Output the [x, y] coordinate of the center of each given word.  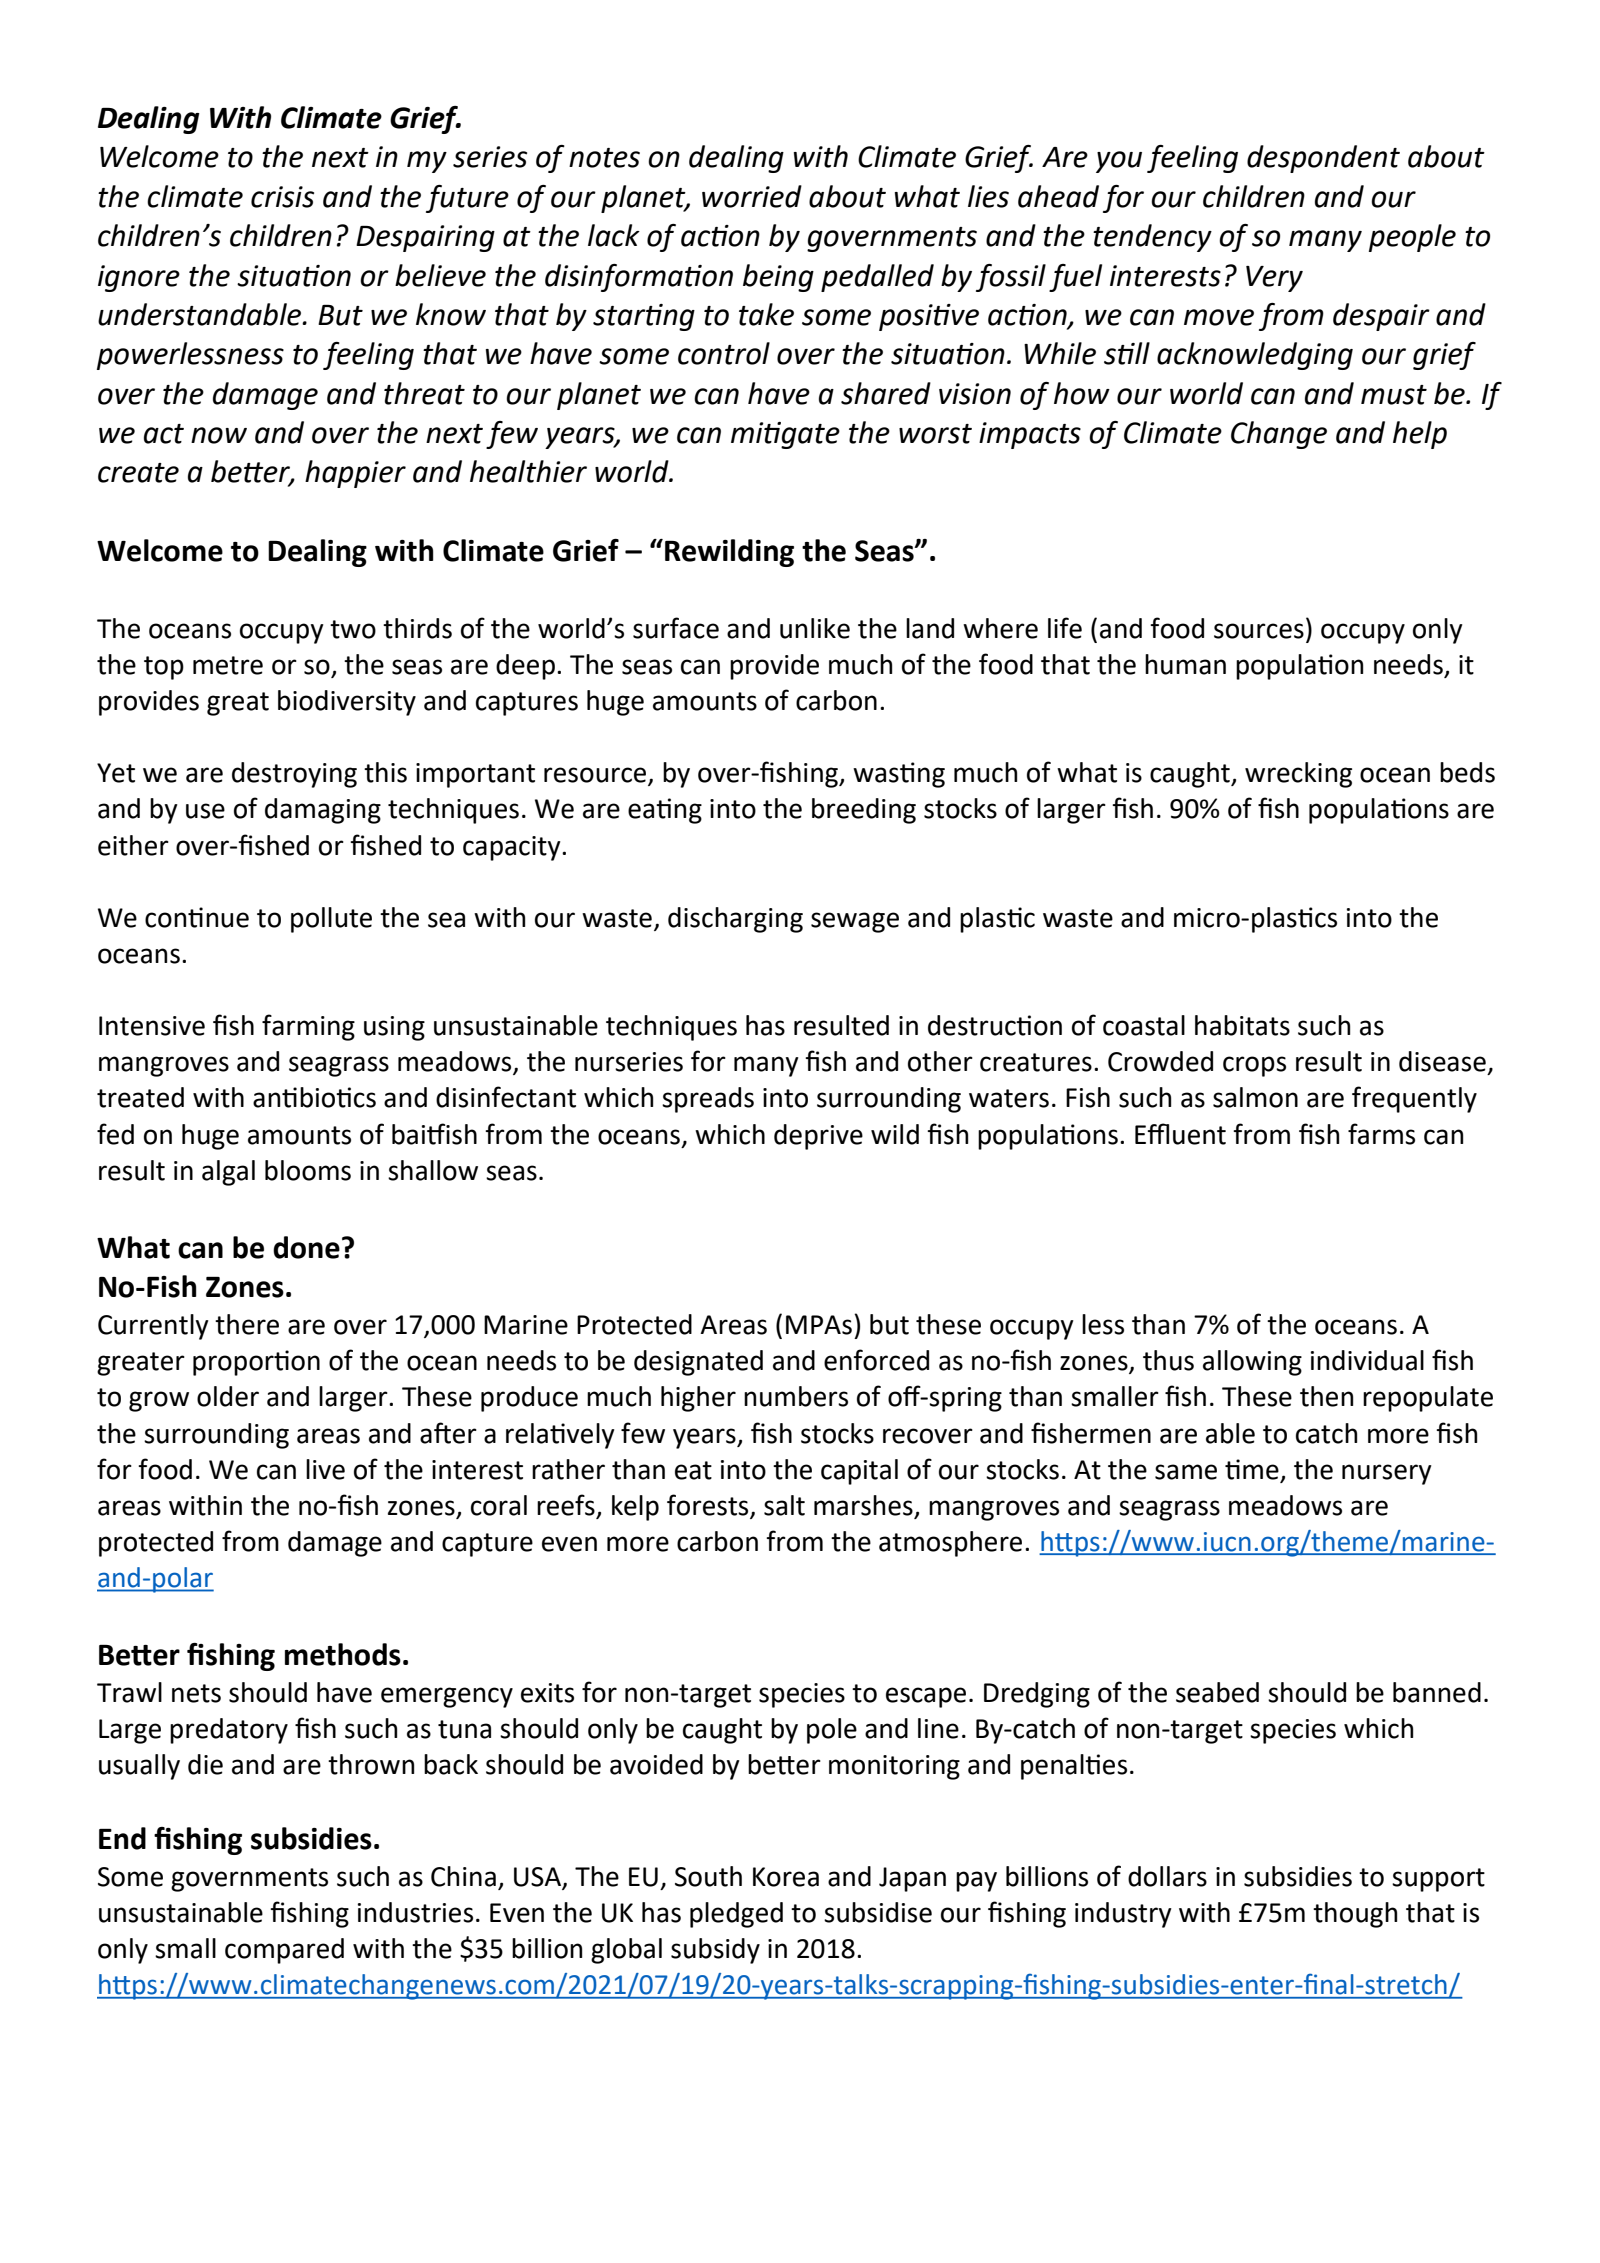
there [247, 1324]
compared [284, 1951]
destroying [294, 775]
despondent [1323, 159]
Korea [786, 1877]
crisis [282, 197]
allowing [1252, 1363]
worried [752, 196]
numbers [796, 1396]
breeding [864, 811]
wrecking [1298, 775]
